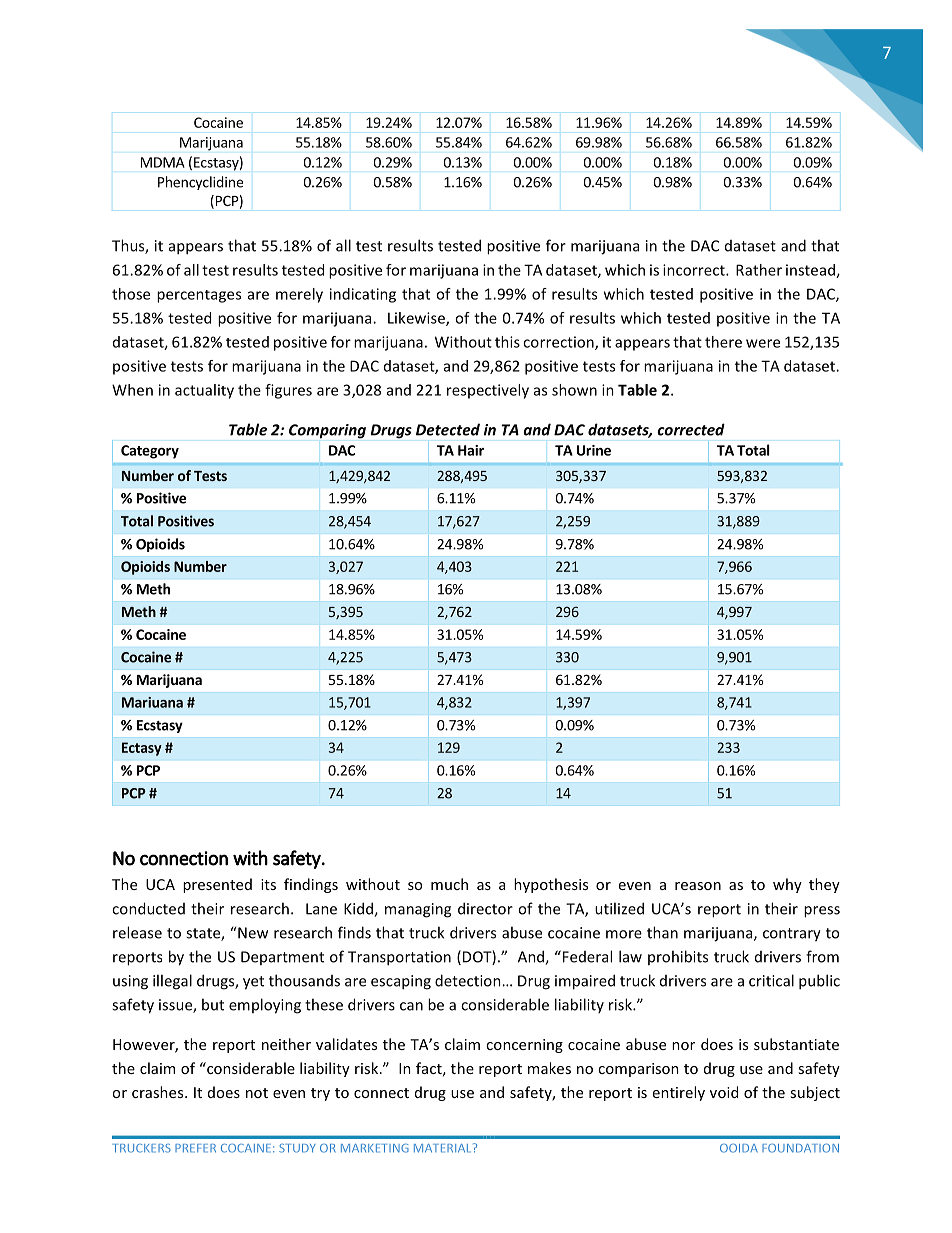 The height and width of the document is (1233, 952). Describe the element at coordinates (200, 183) in the document. I see `Phencyclidine` at that location.
